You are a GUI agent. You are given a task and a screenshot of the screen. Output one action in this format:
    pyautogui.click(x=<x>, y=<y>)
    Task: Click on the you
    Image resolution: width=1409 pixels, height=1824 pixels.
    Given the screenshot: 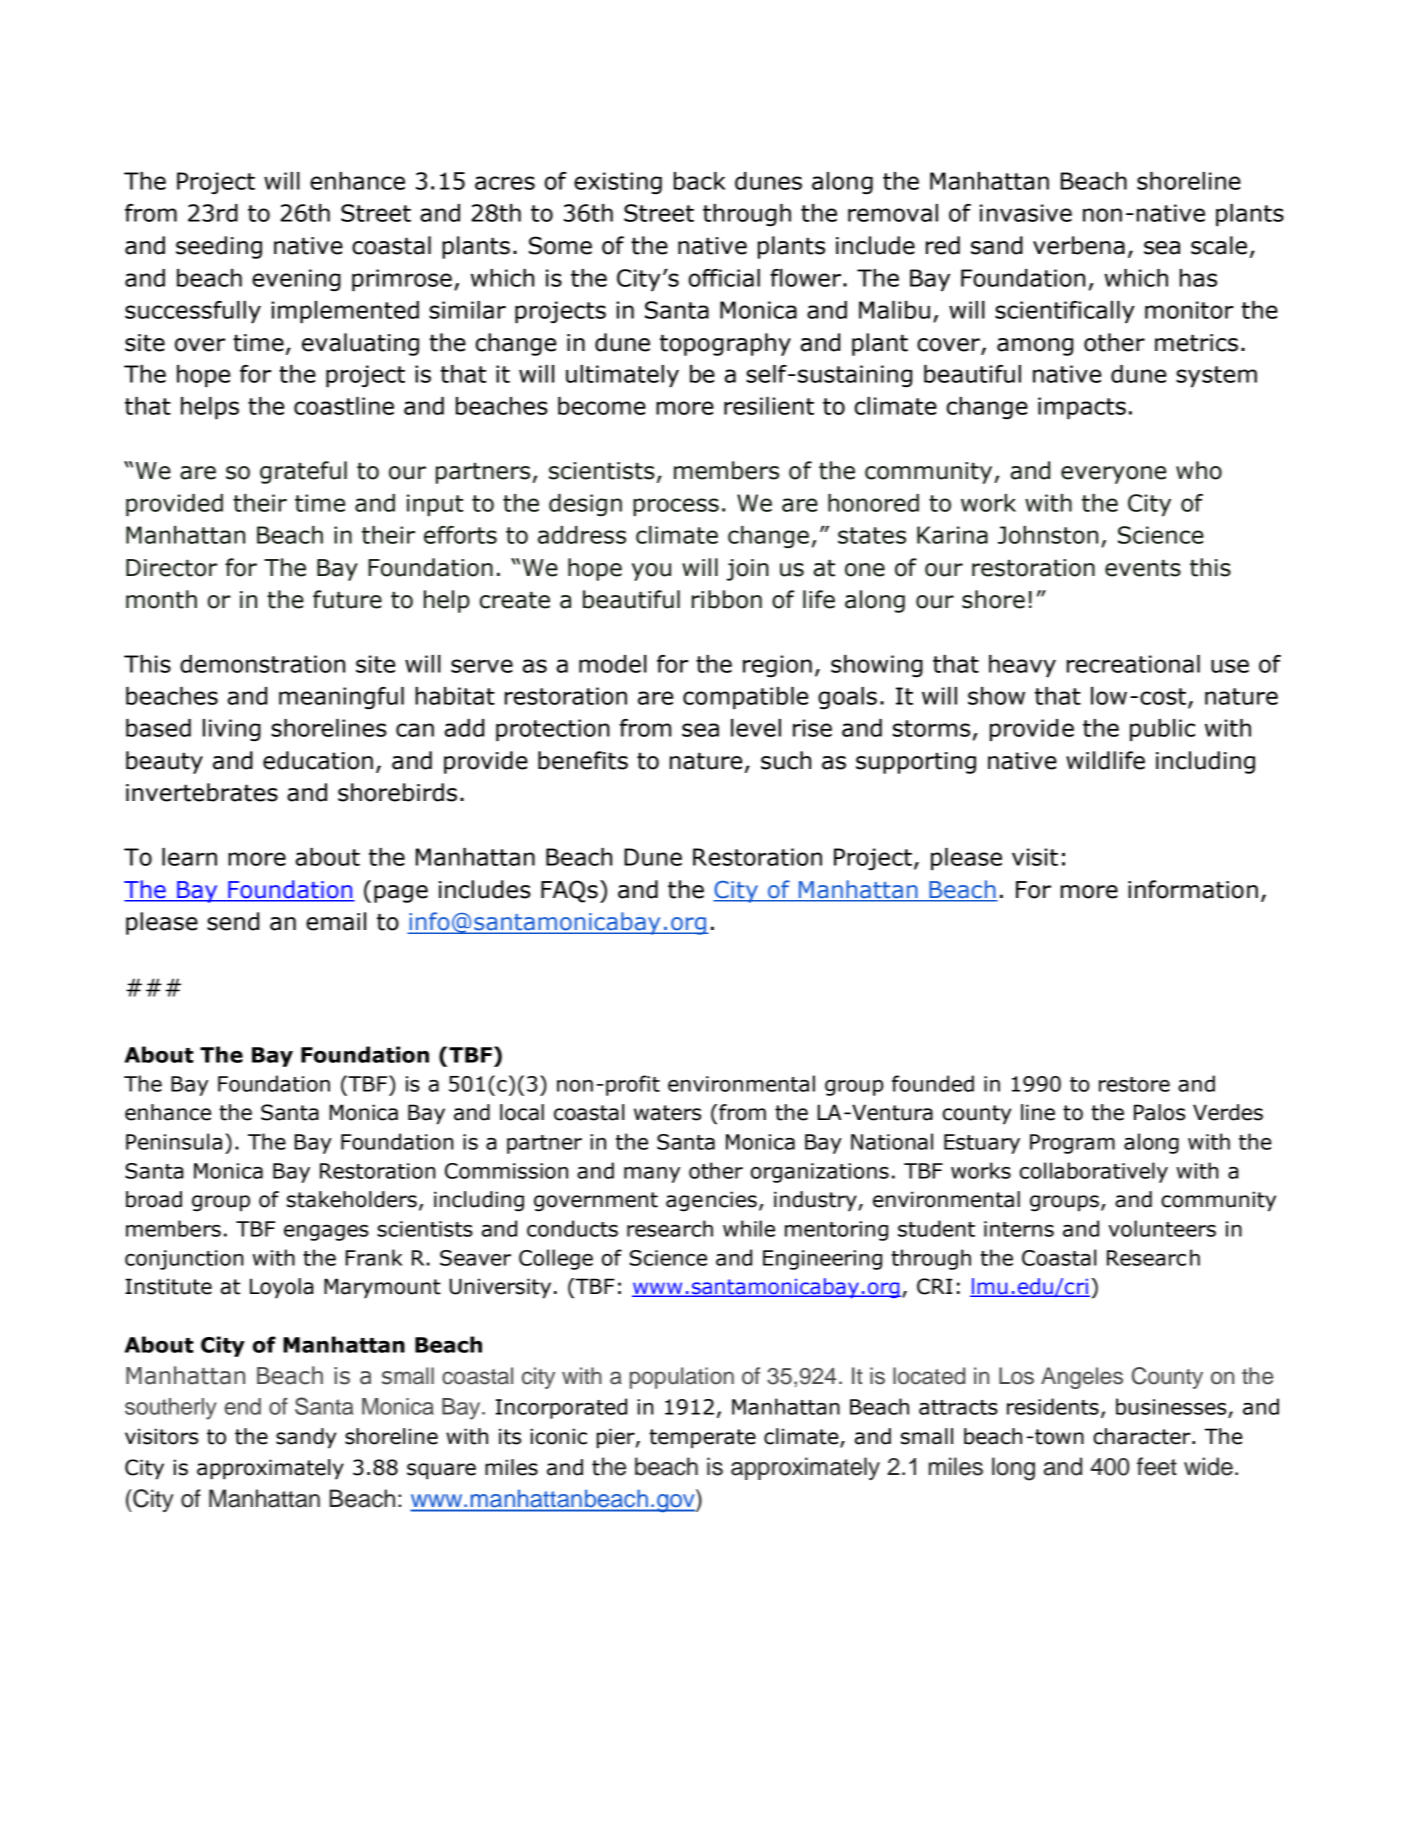 What is the action you would take?
    pyautogui.click(x=651, y=572)
